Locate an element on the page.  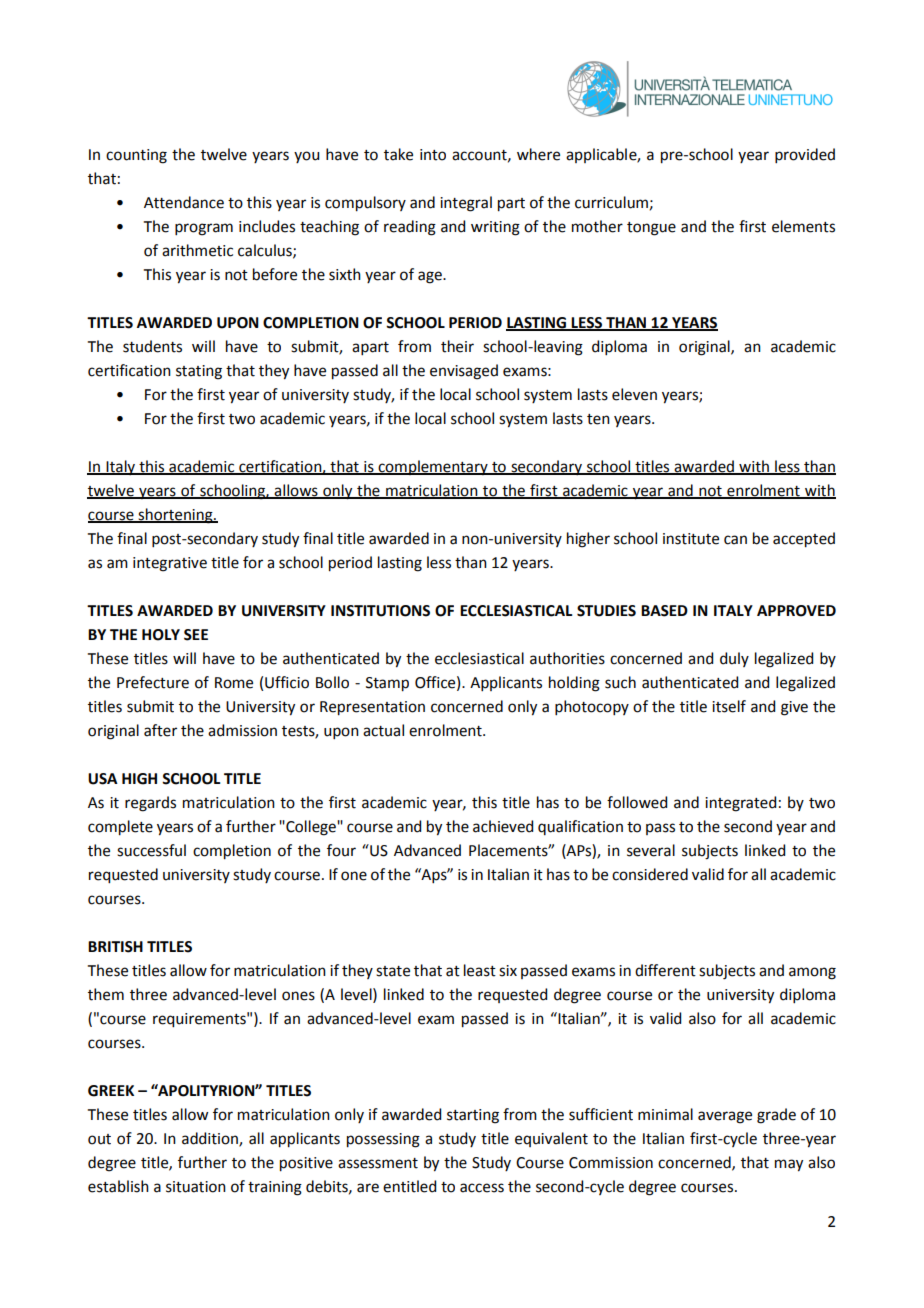
situation is located at coordinates (196, 1187).
